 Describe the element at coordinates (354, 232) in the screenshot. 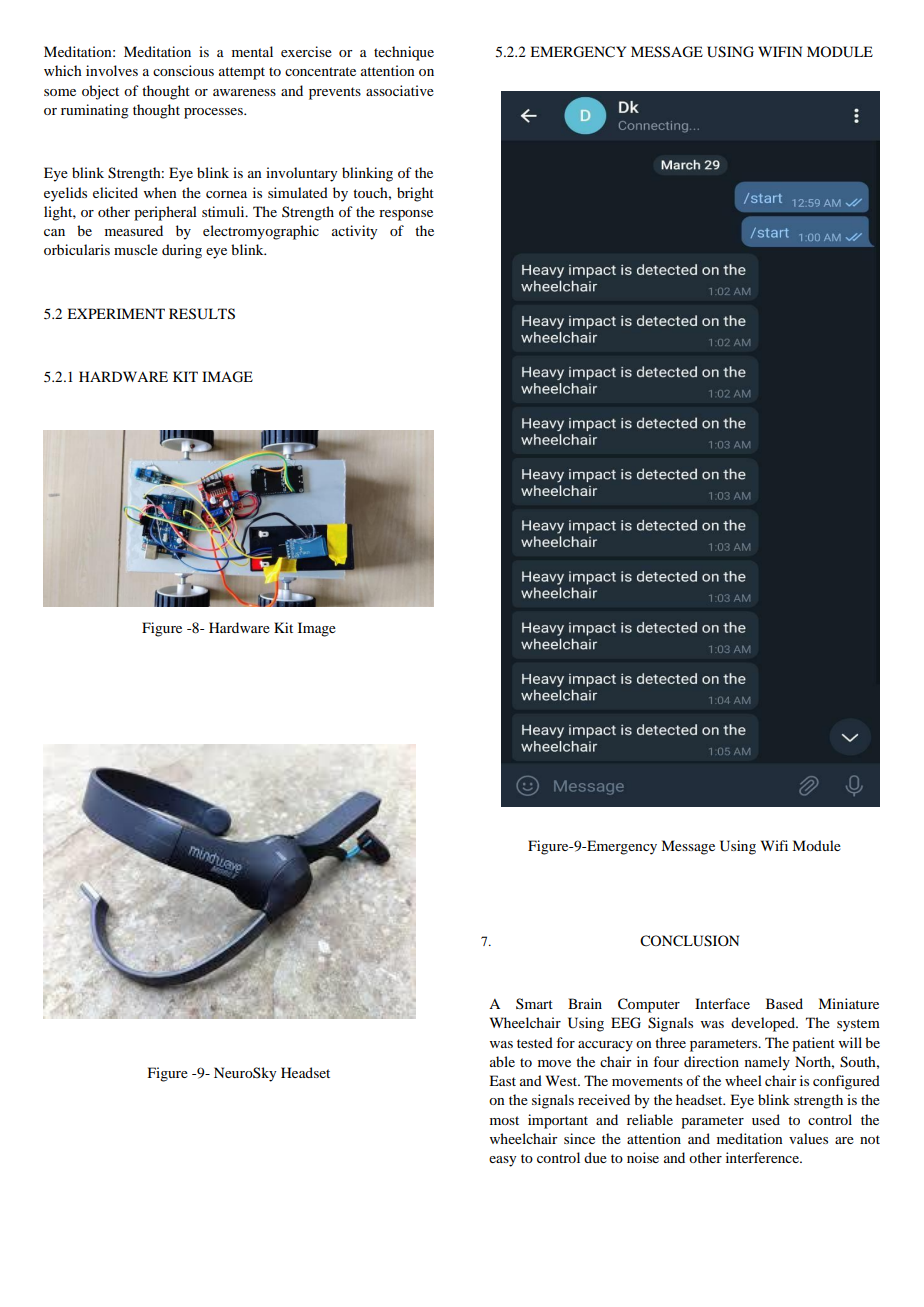

I see `activity` at that location.
